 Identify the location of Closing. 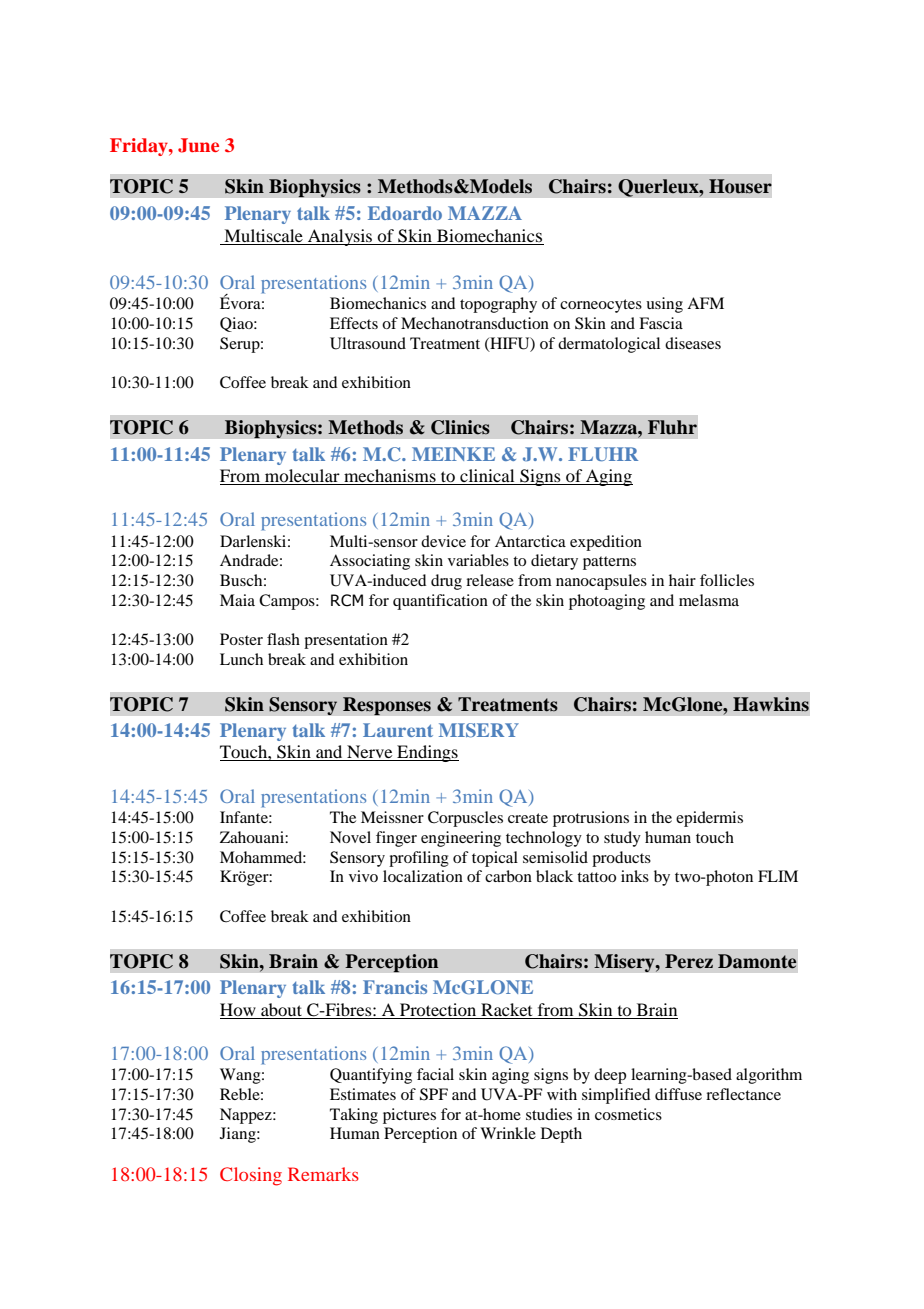
(251, 1176).
